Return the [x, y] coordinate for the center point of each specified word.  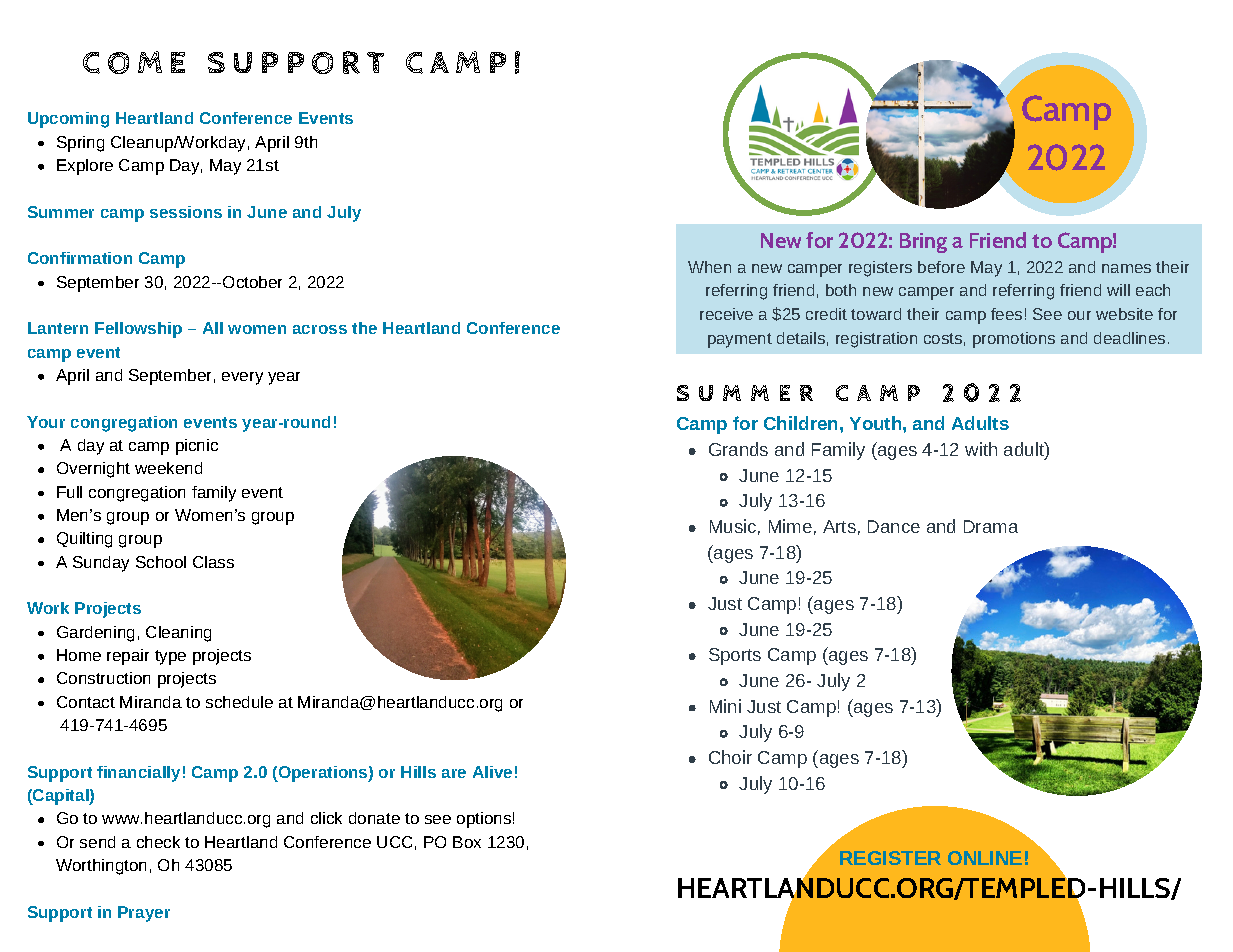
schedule [239, 702]
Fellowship [138, 330]
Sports [735, 656]
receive [726, 314]
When [709, 267]
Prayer [144, 914]
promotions [1014, 340]
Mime [790, 526]
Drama [991, 526]
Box [467, 842]
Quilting [84, 540]
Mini [725, 706]
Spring [80, 144]
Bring [923, 243]
